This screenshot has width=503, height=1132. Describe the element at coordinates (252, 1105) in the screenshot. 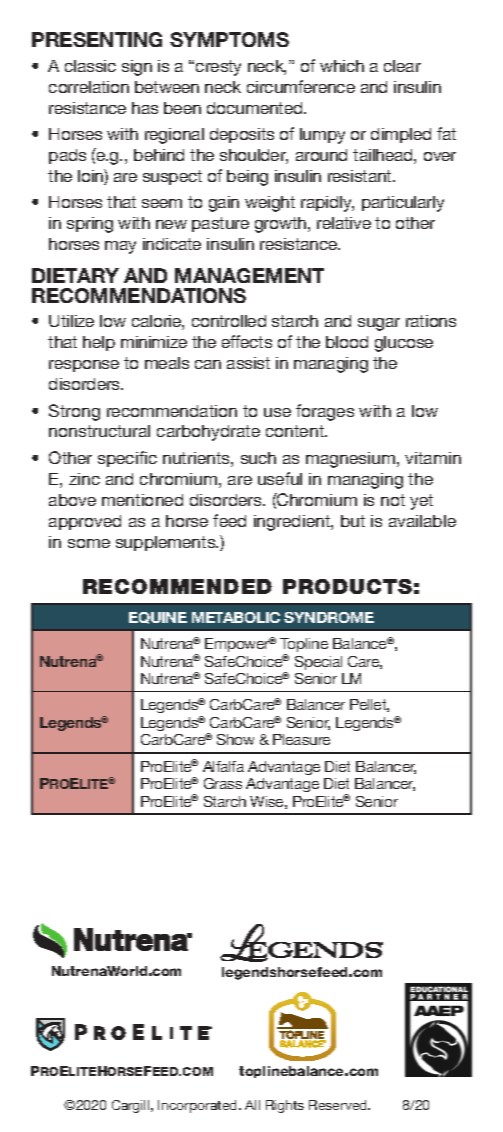

I see `All` at that location.
